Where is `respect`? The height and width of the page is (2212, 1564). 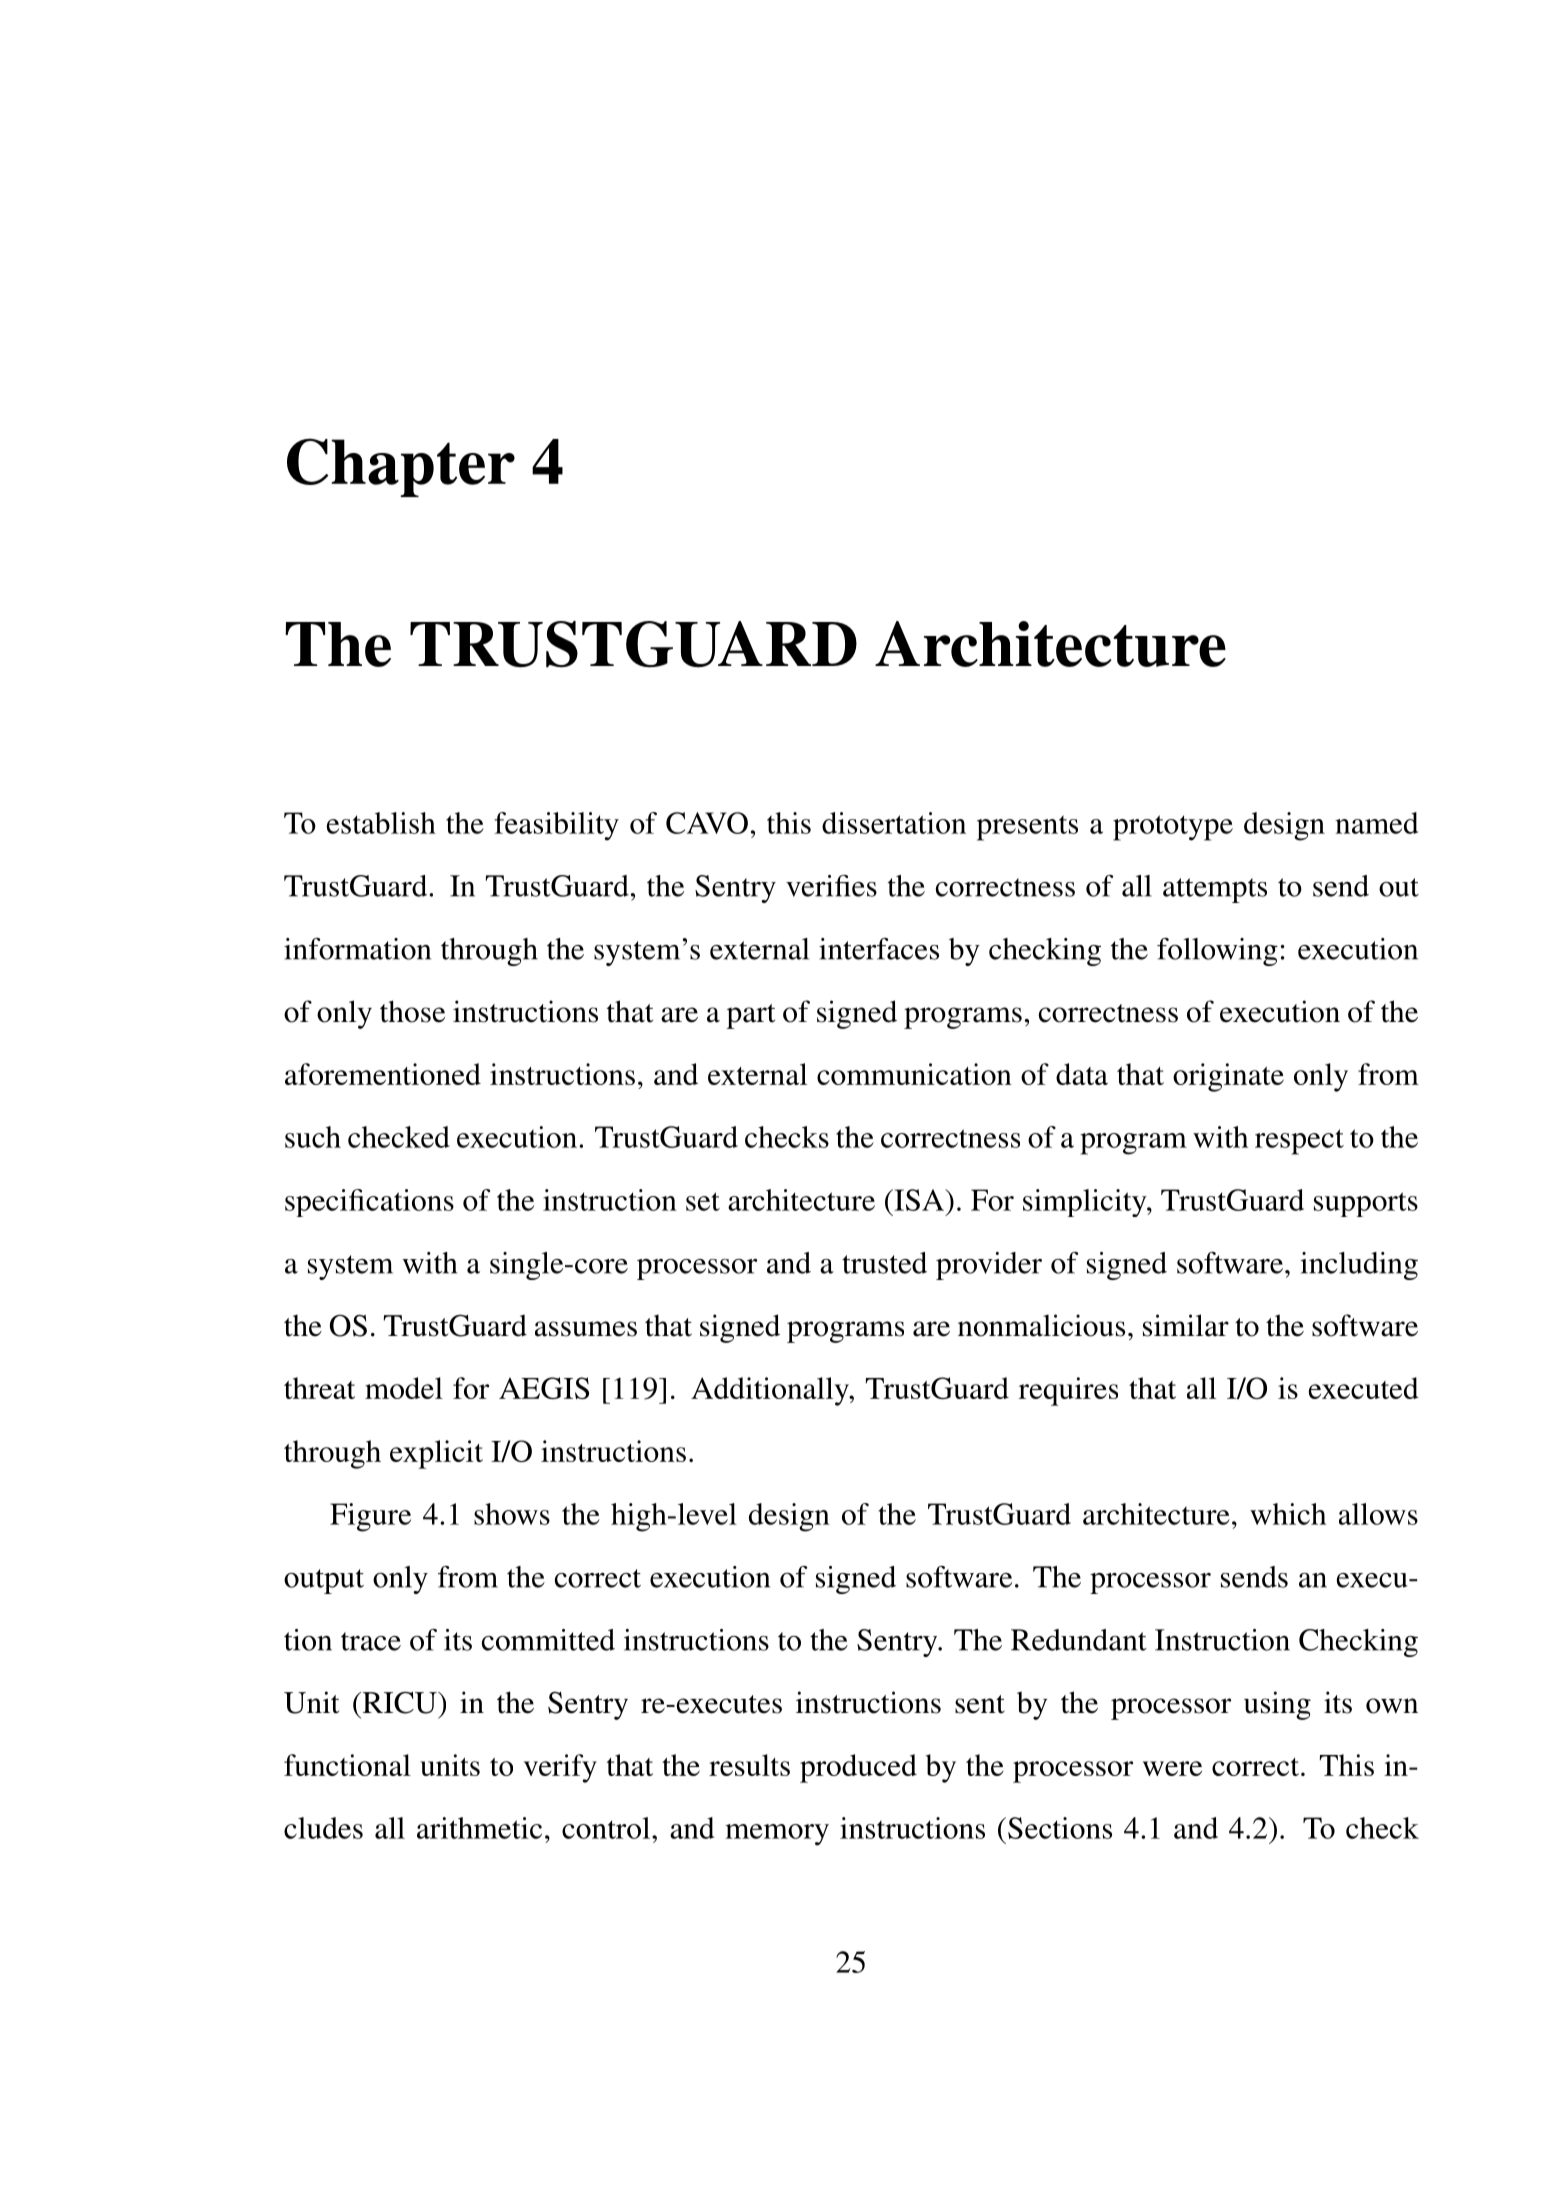 respect is located at coordinates (1299, 1142).
